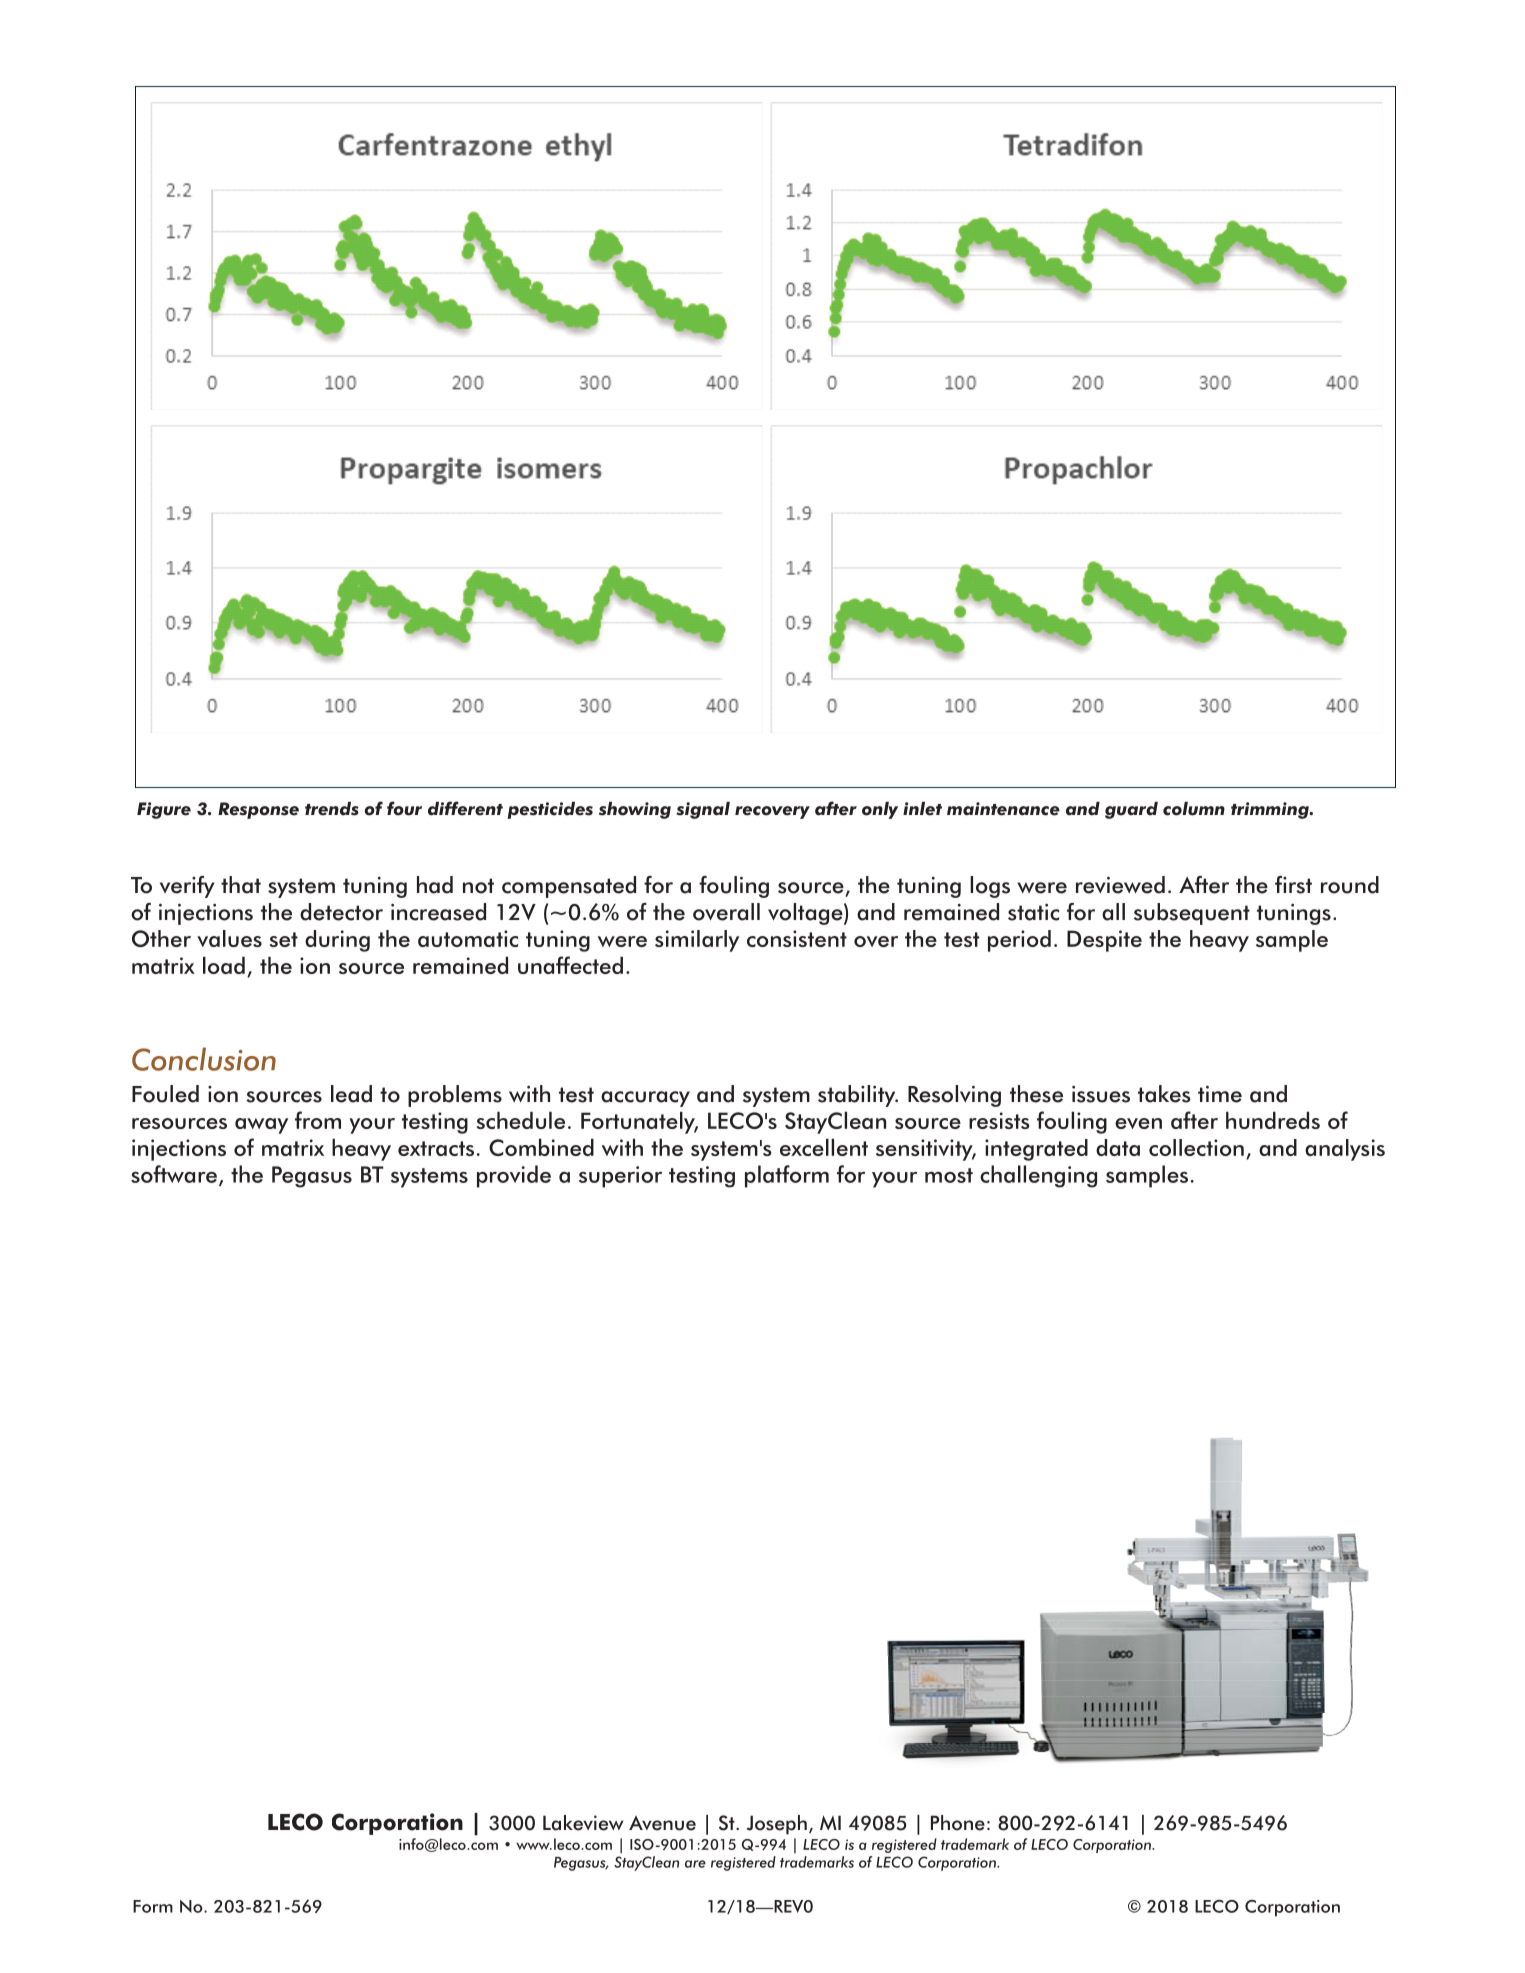 The width and height of the screenshot is (1525, 1973). Describe the element at coordinates (1038, 1176) in the screenshot. I see `challenging` at that location.
